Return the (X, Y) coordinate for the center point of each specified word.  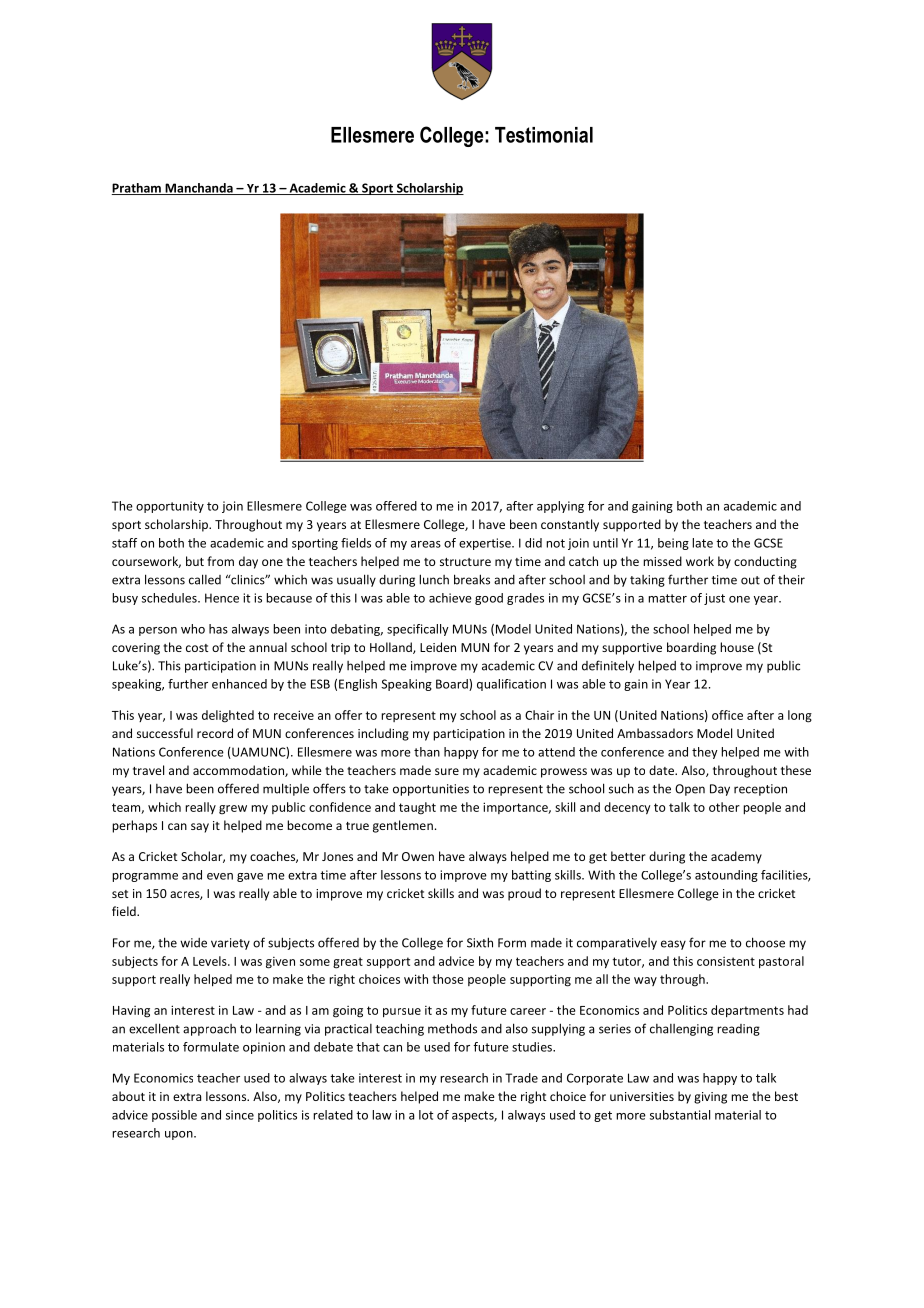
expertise (486, 544)
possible (174, 1116)
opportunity (170, 507)
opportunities (431, 790)
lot (426, 1115)
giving (710, 1098)
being (673, 544)
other (724, 807)
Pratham (137, 189)
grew (233, 810)
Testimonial (544, 135)
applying (560, 507)
